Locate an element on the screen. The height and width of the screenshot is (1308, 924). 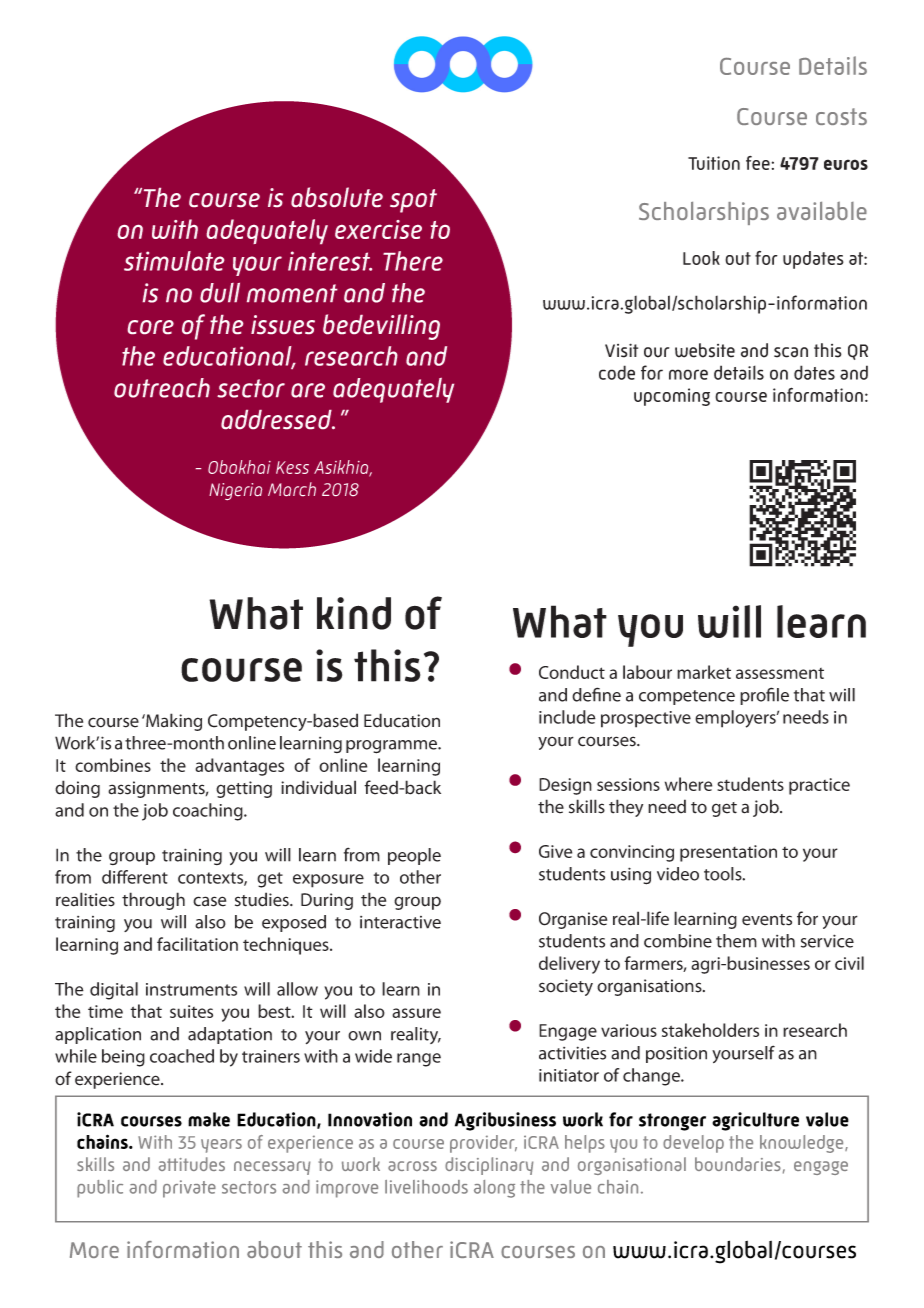
presentation is located at coordinates (728, 853).
